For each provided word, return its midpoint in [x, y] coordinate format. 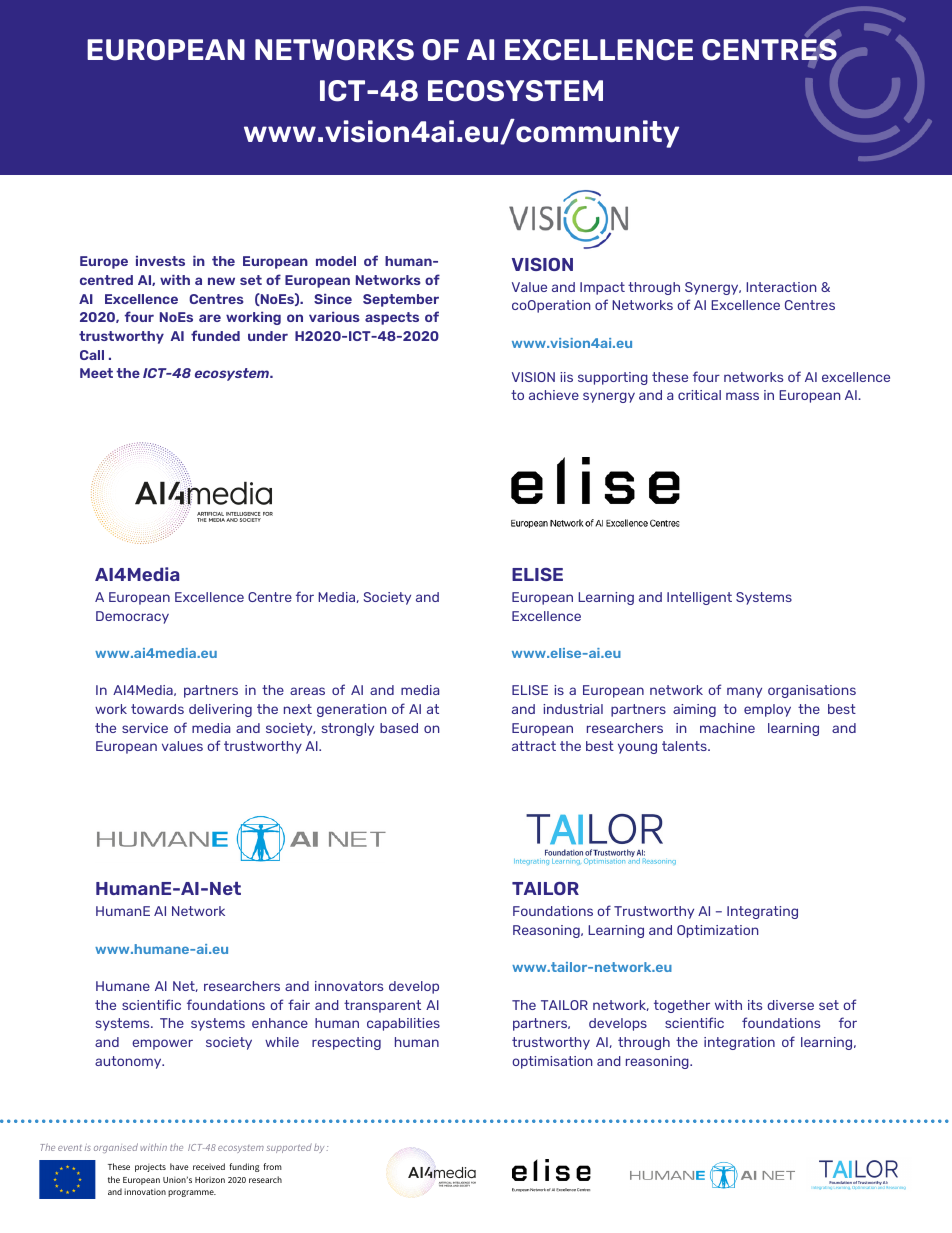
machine [727, 728]
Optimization [718, 931]
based [399, 728]
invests [160, 261]
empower [162, 1044]
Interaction [781, 287]
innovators [349, 986]
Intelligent [699, 598]
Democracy [132, 617]
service [145, 728]
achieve [554, 395]
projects [150, 1168]
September [401, 300]
